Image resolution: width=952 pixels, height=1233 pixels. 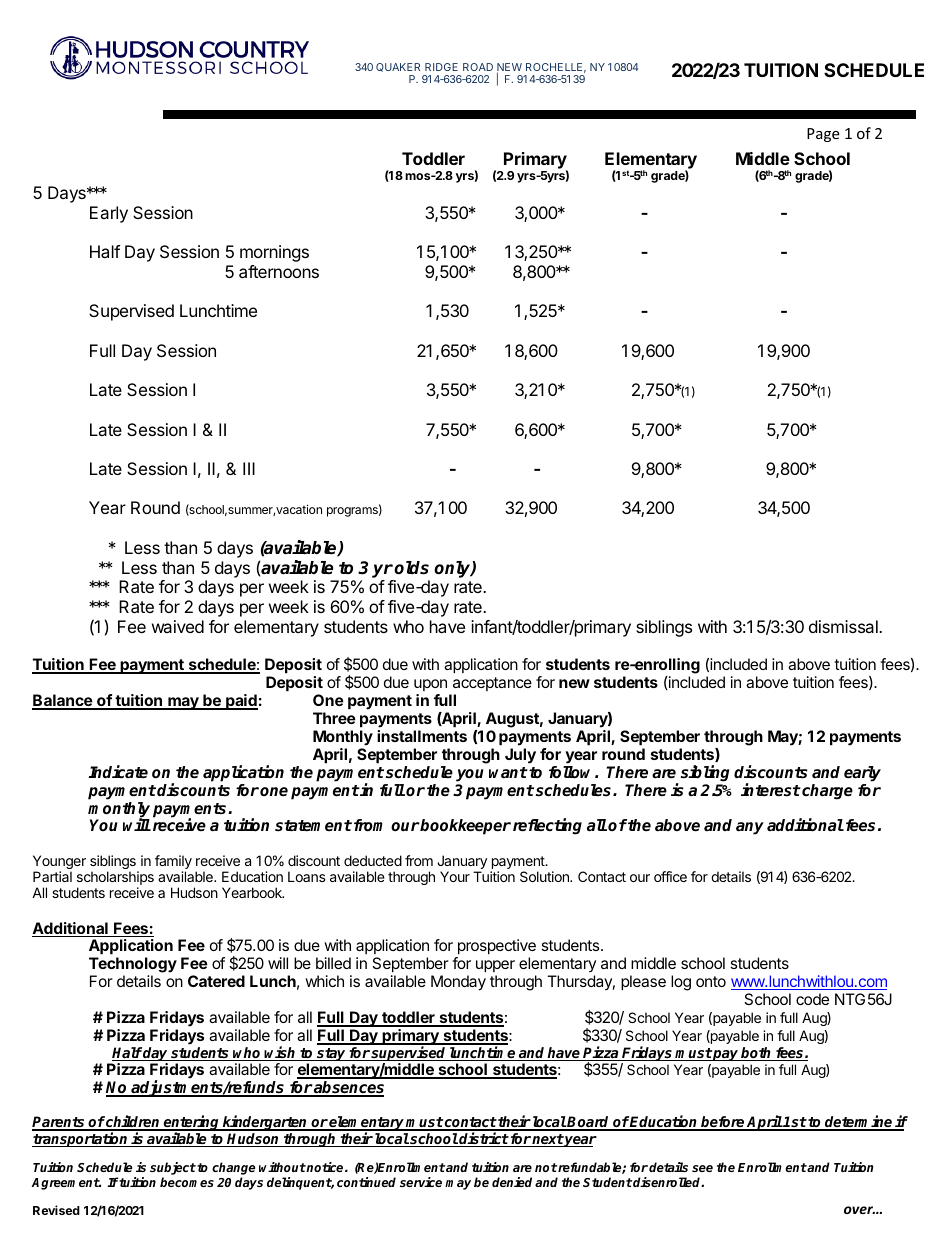 What do you see at coordinates (823, 135) in the screenshot?
I see `Page` at bounding box center [823, 135].
